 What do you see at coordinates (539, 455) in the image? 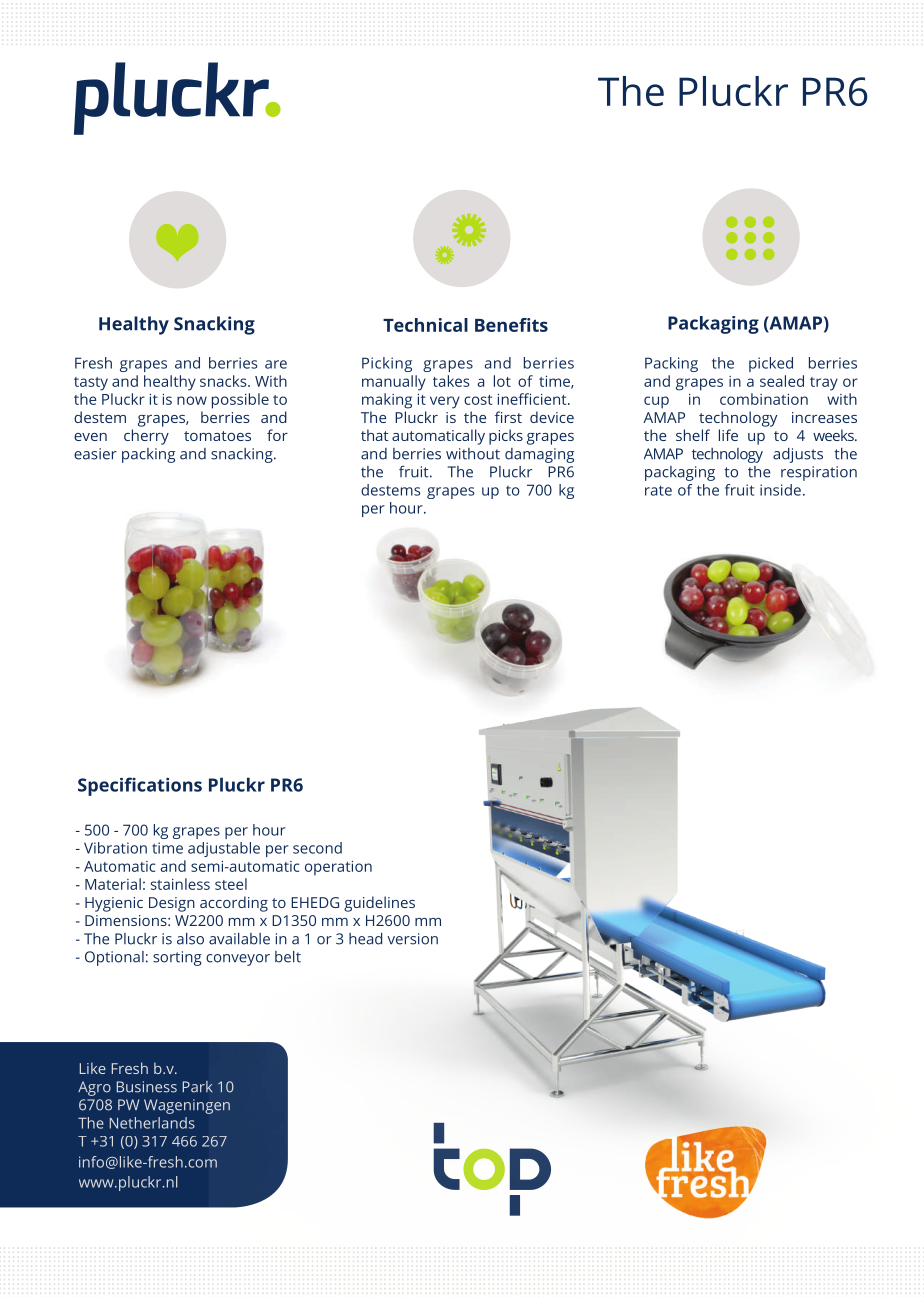
I see `damaging` at bounding box center [539, 455].
